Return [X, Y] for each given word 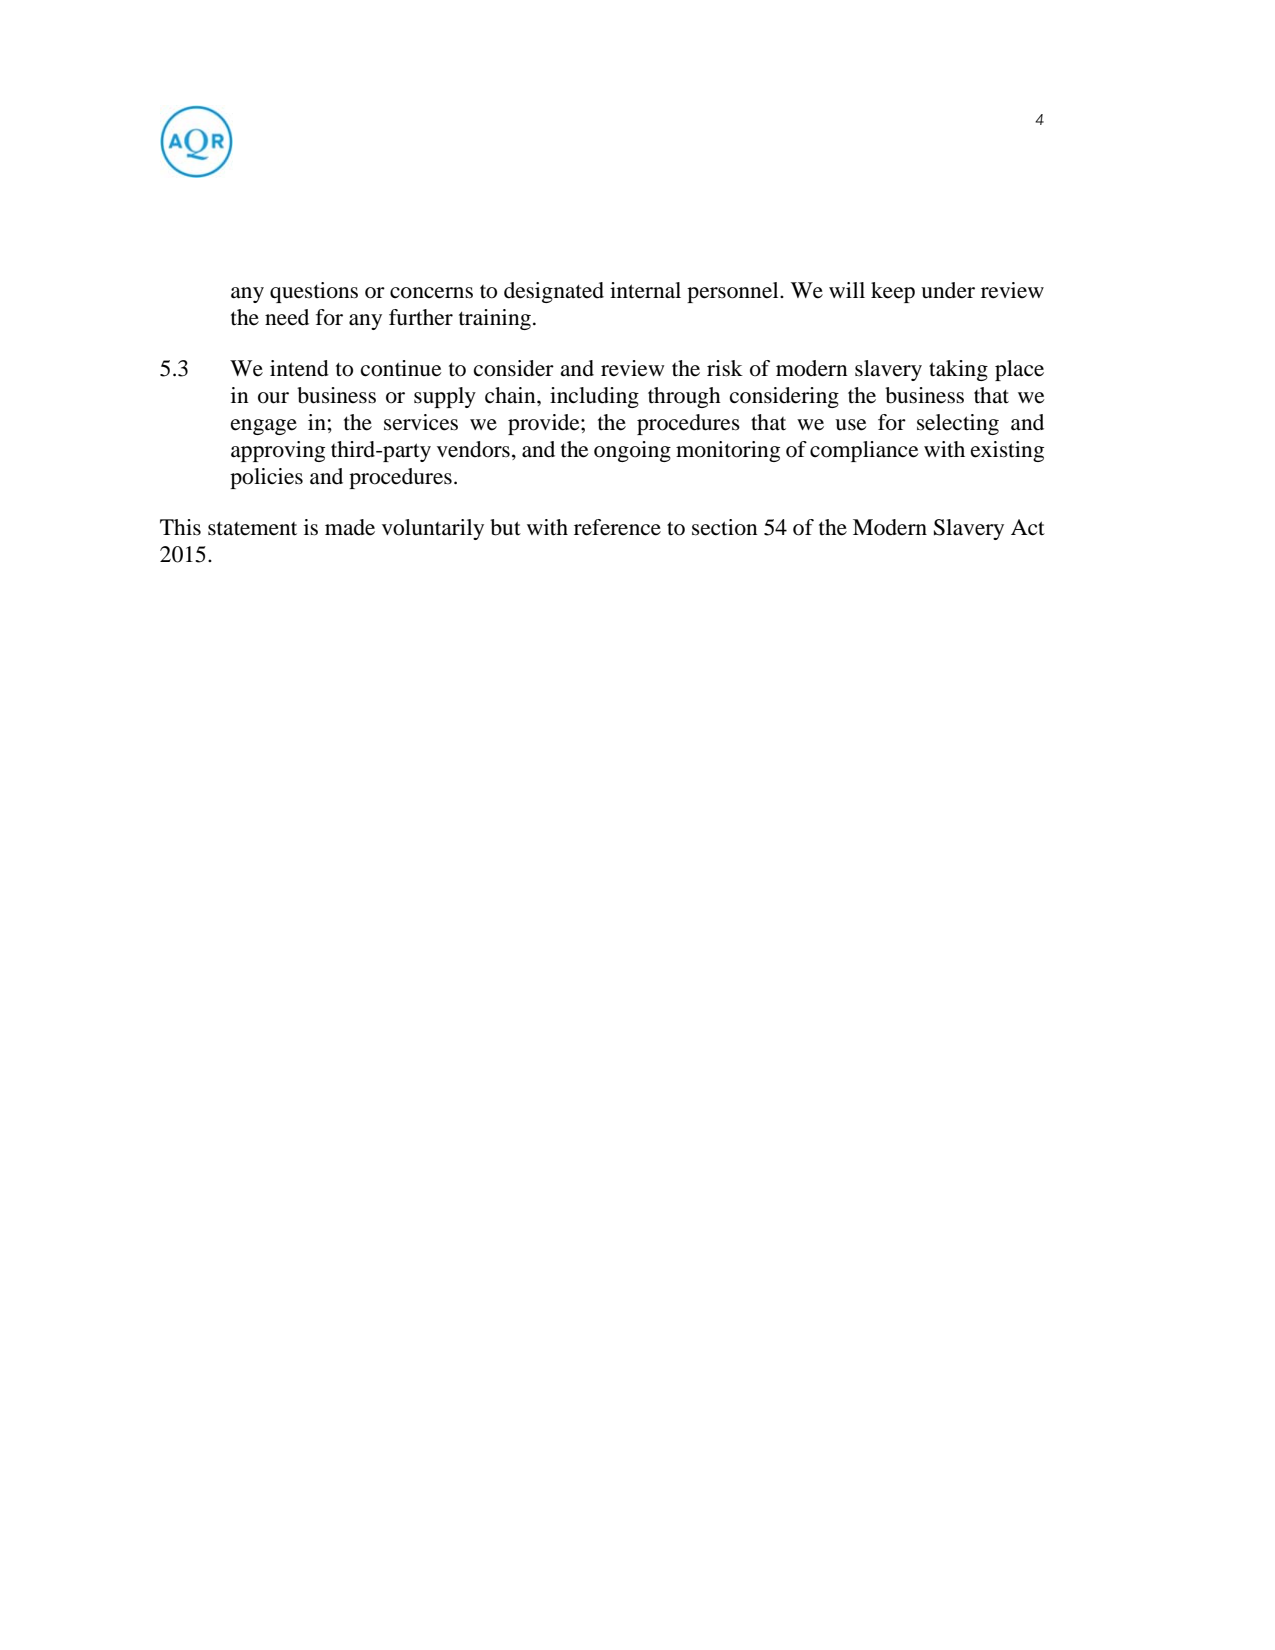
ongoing [632, 451]
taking [958, 370]
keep [893, 292]
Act [1028, 527]
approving [278, 451]
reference [617, 527]
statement [252, 528]
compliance [864, 451]
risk [725, 368]
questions [314, 292]
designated [554, 292]
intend [299, 368]
